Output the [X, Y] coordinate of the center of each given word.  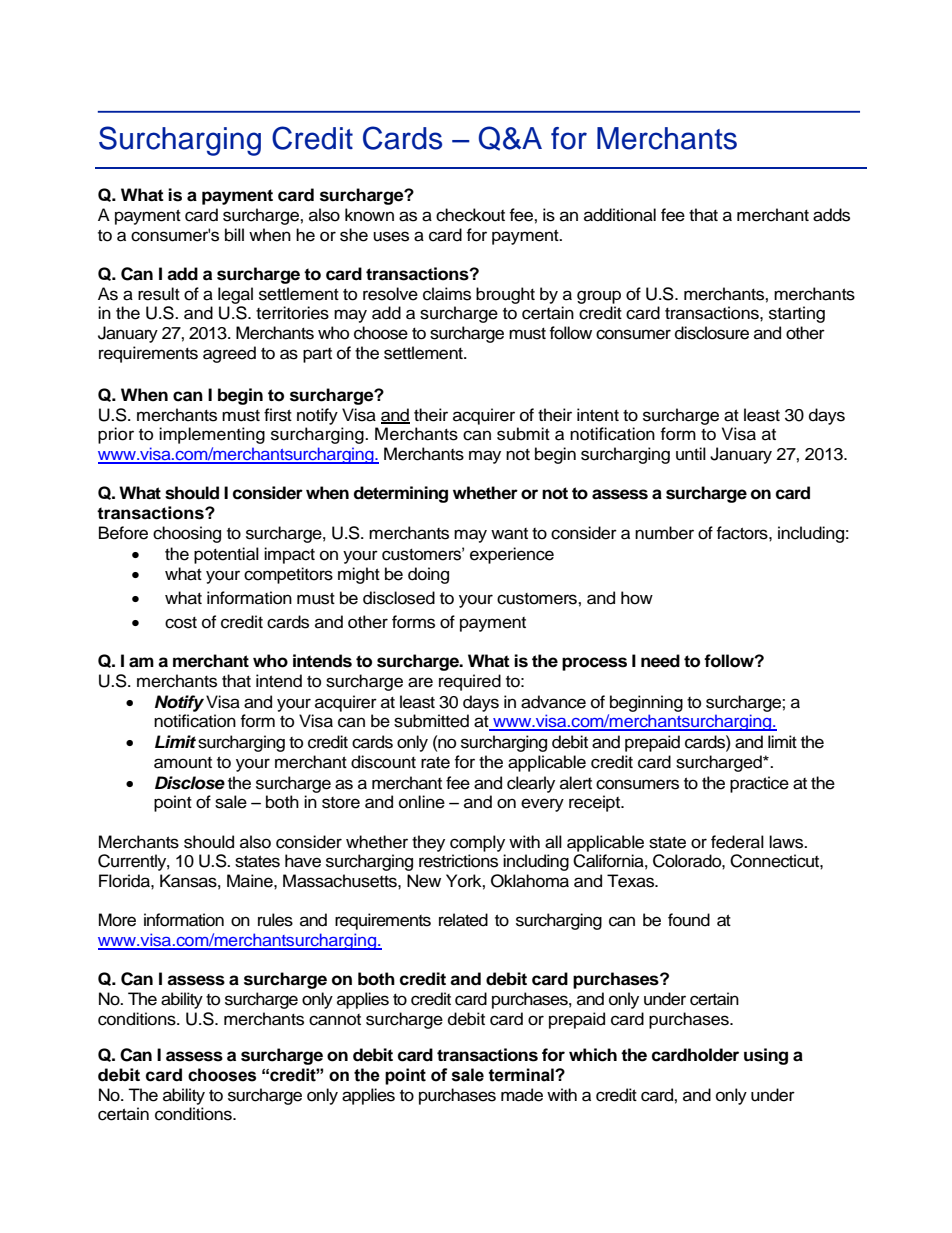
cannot [335, 1020]
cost [181, 623]
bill [234, 235]
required [470, 682]
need [660, 661]
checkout [470, 215]
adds [831, 215]
